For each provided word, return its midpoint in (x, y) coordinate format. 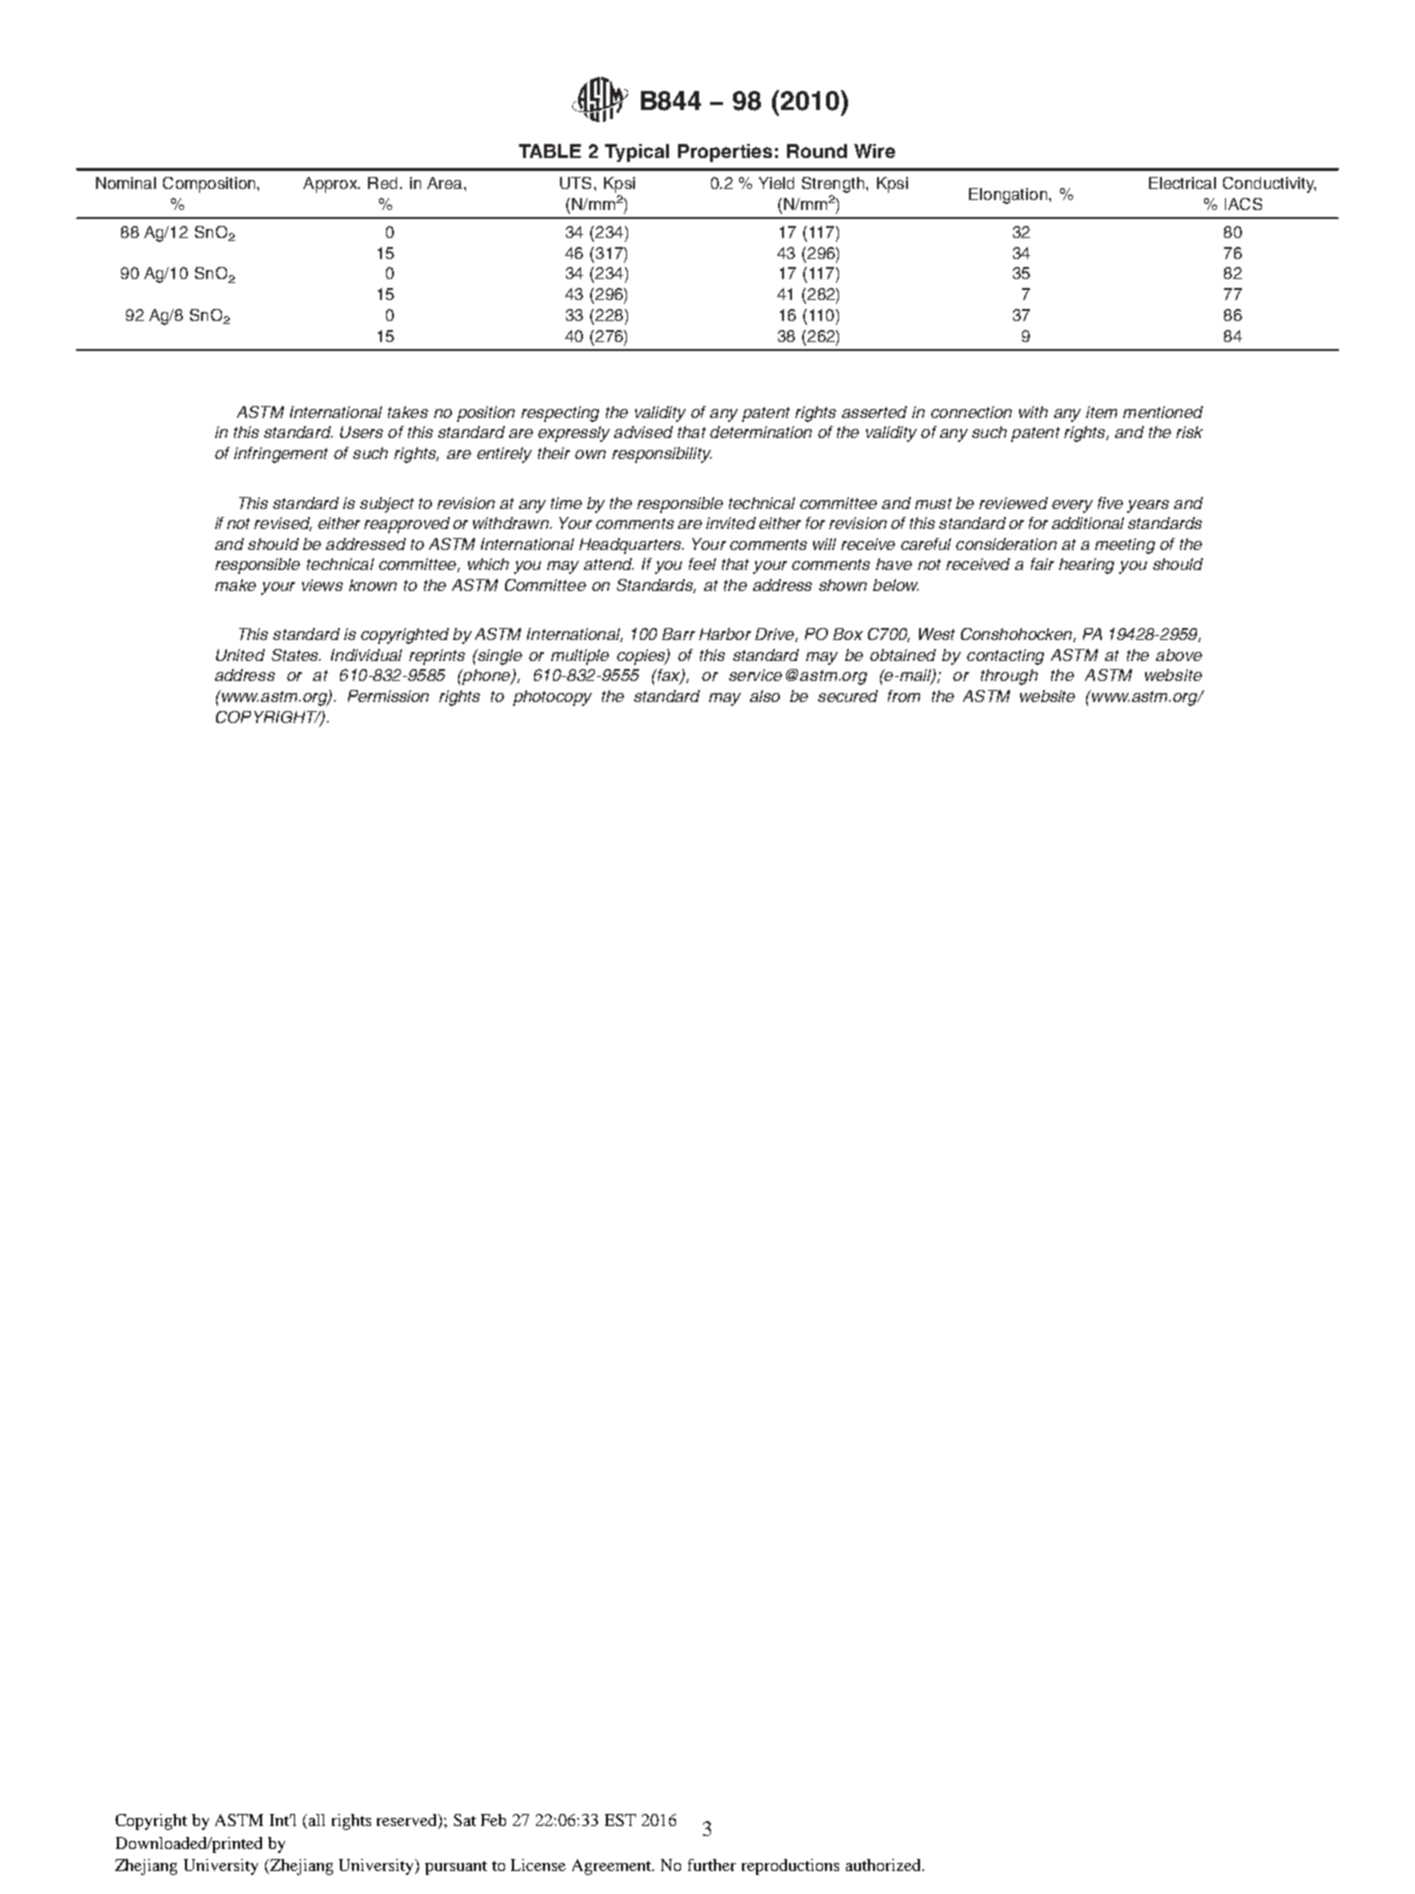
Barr (678, 634)
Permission (388, 696)
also (765, 696)
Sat (465, 1820)
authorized (885, 1865)
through (1009, 677)
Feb (493, 1820)
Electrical (1182, 183)
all (317, 1820)
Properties (725, 153)
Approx (331, 185)
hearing (1086, 566)
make (235, 585)
